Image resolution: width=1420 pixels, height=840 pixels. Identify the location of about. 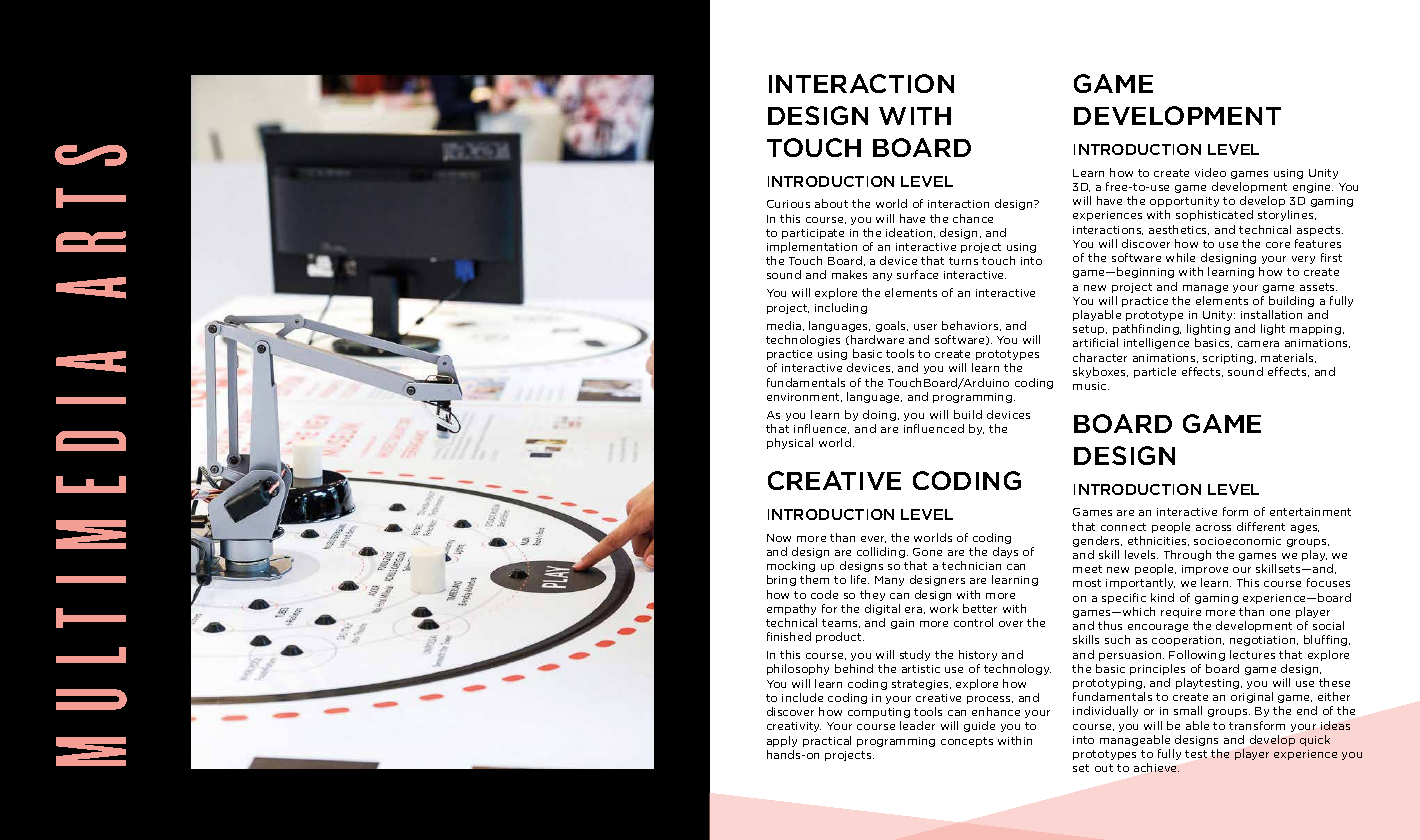
(831, 203).
